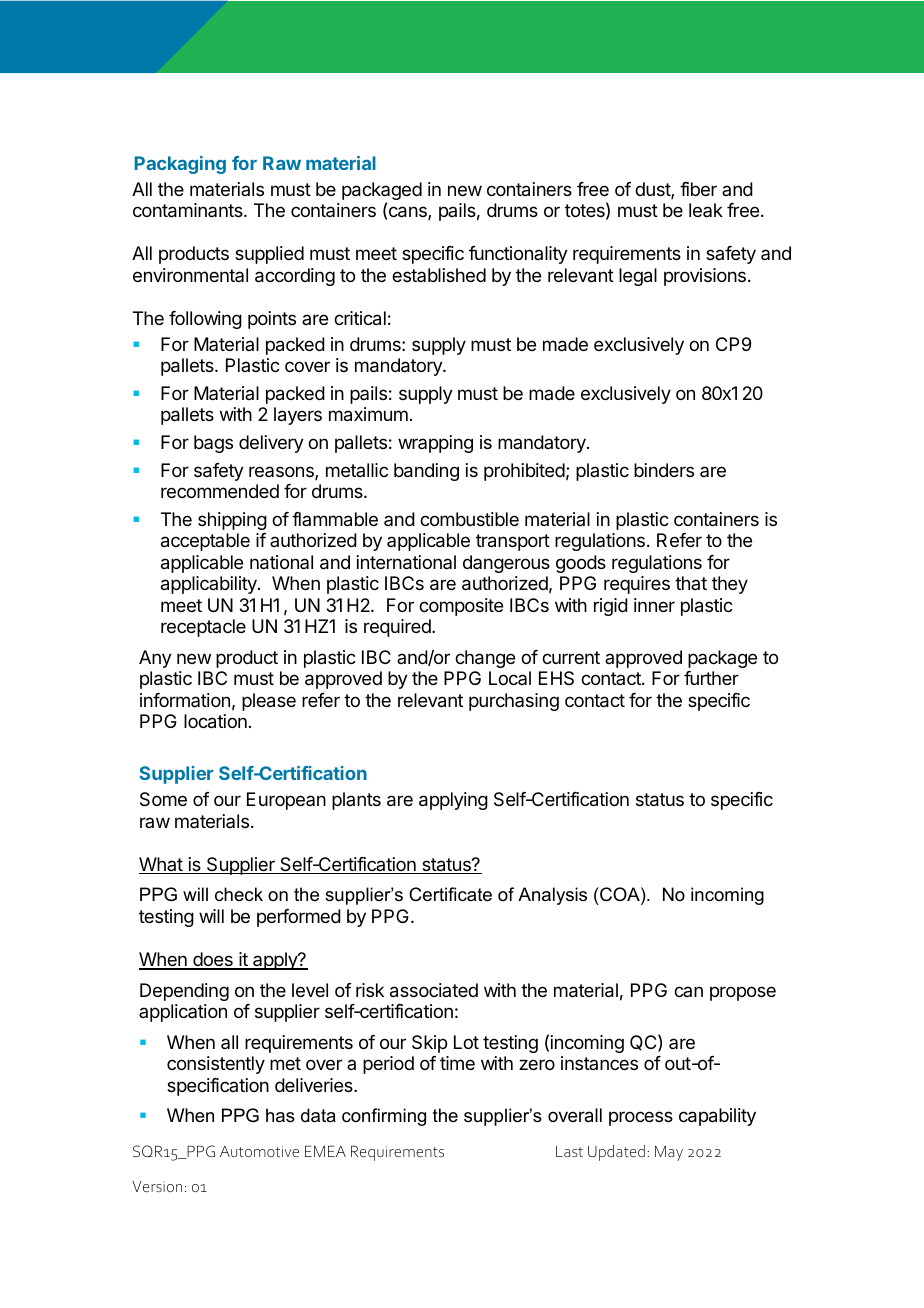  I want to click on established, so click(439, 275).
